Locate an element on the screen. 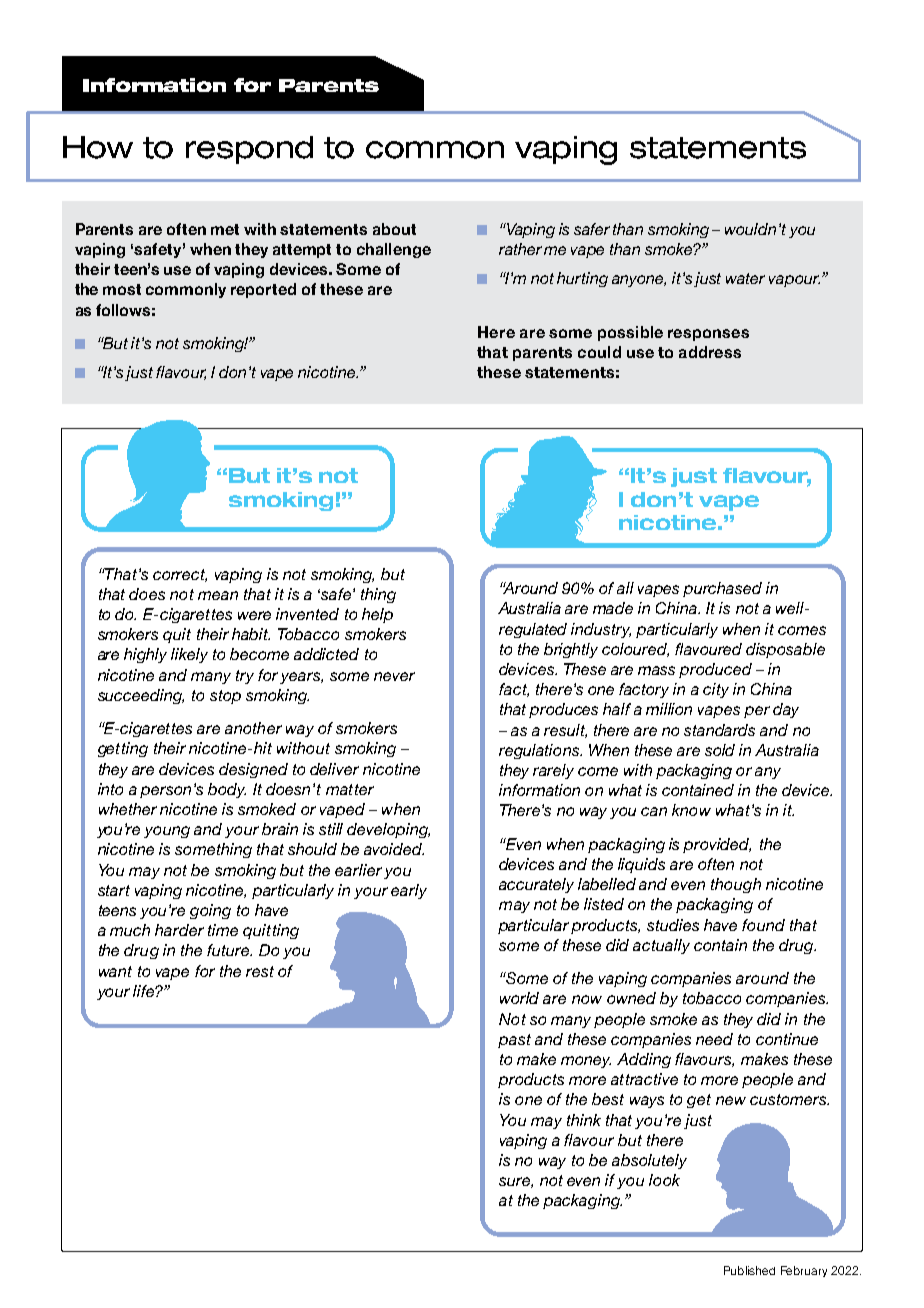 This screenshot has width=924, height=1308. life is located at coordinates (144, 991).
